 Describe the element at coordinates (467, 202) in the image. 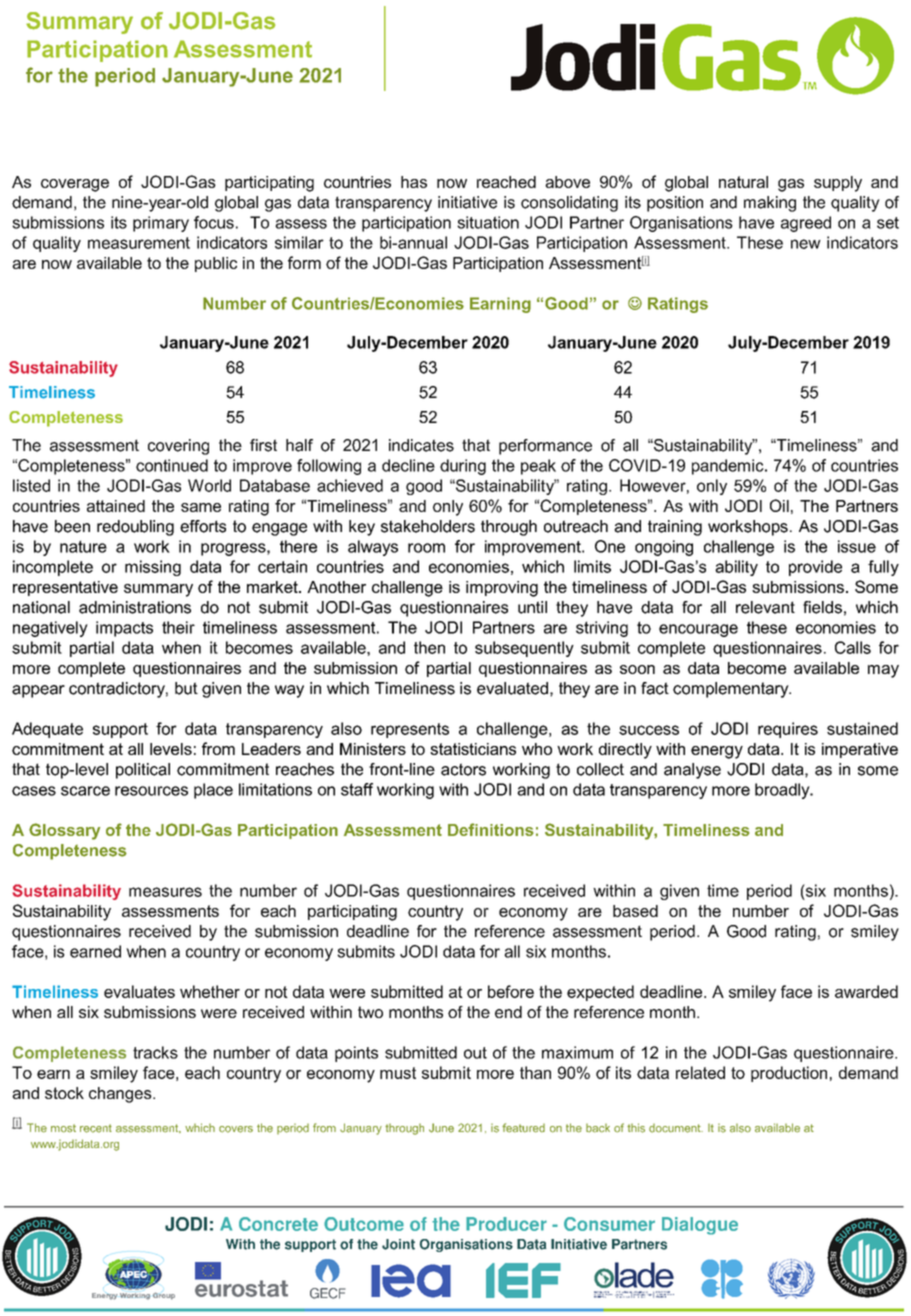

I see `initiative` at that location.
